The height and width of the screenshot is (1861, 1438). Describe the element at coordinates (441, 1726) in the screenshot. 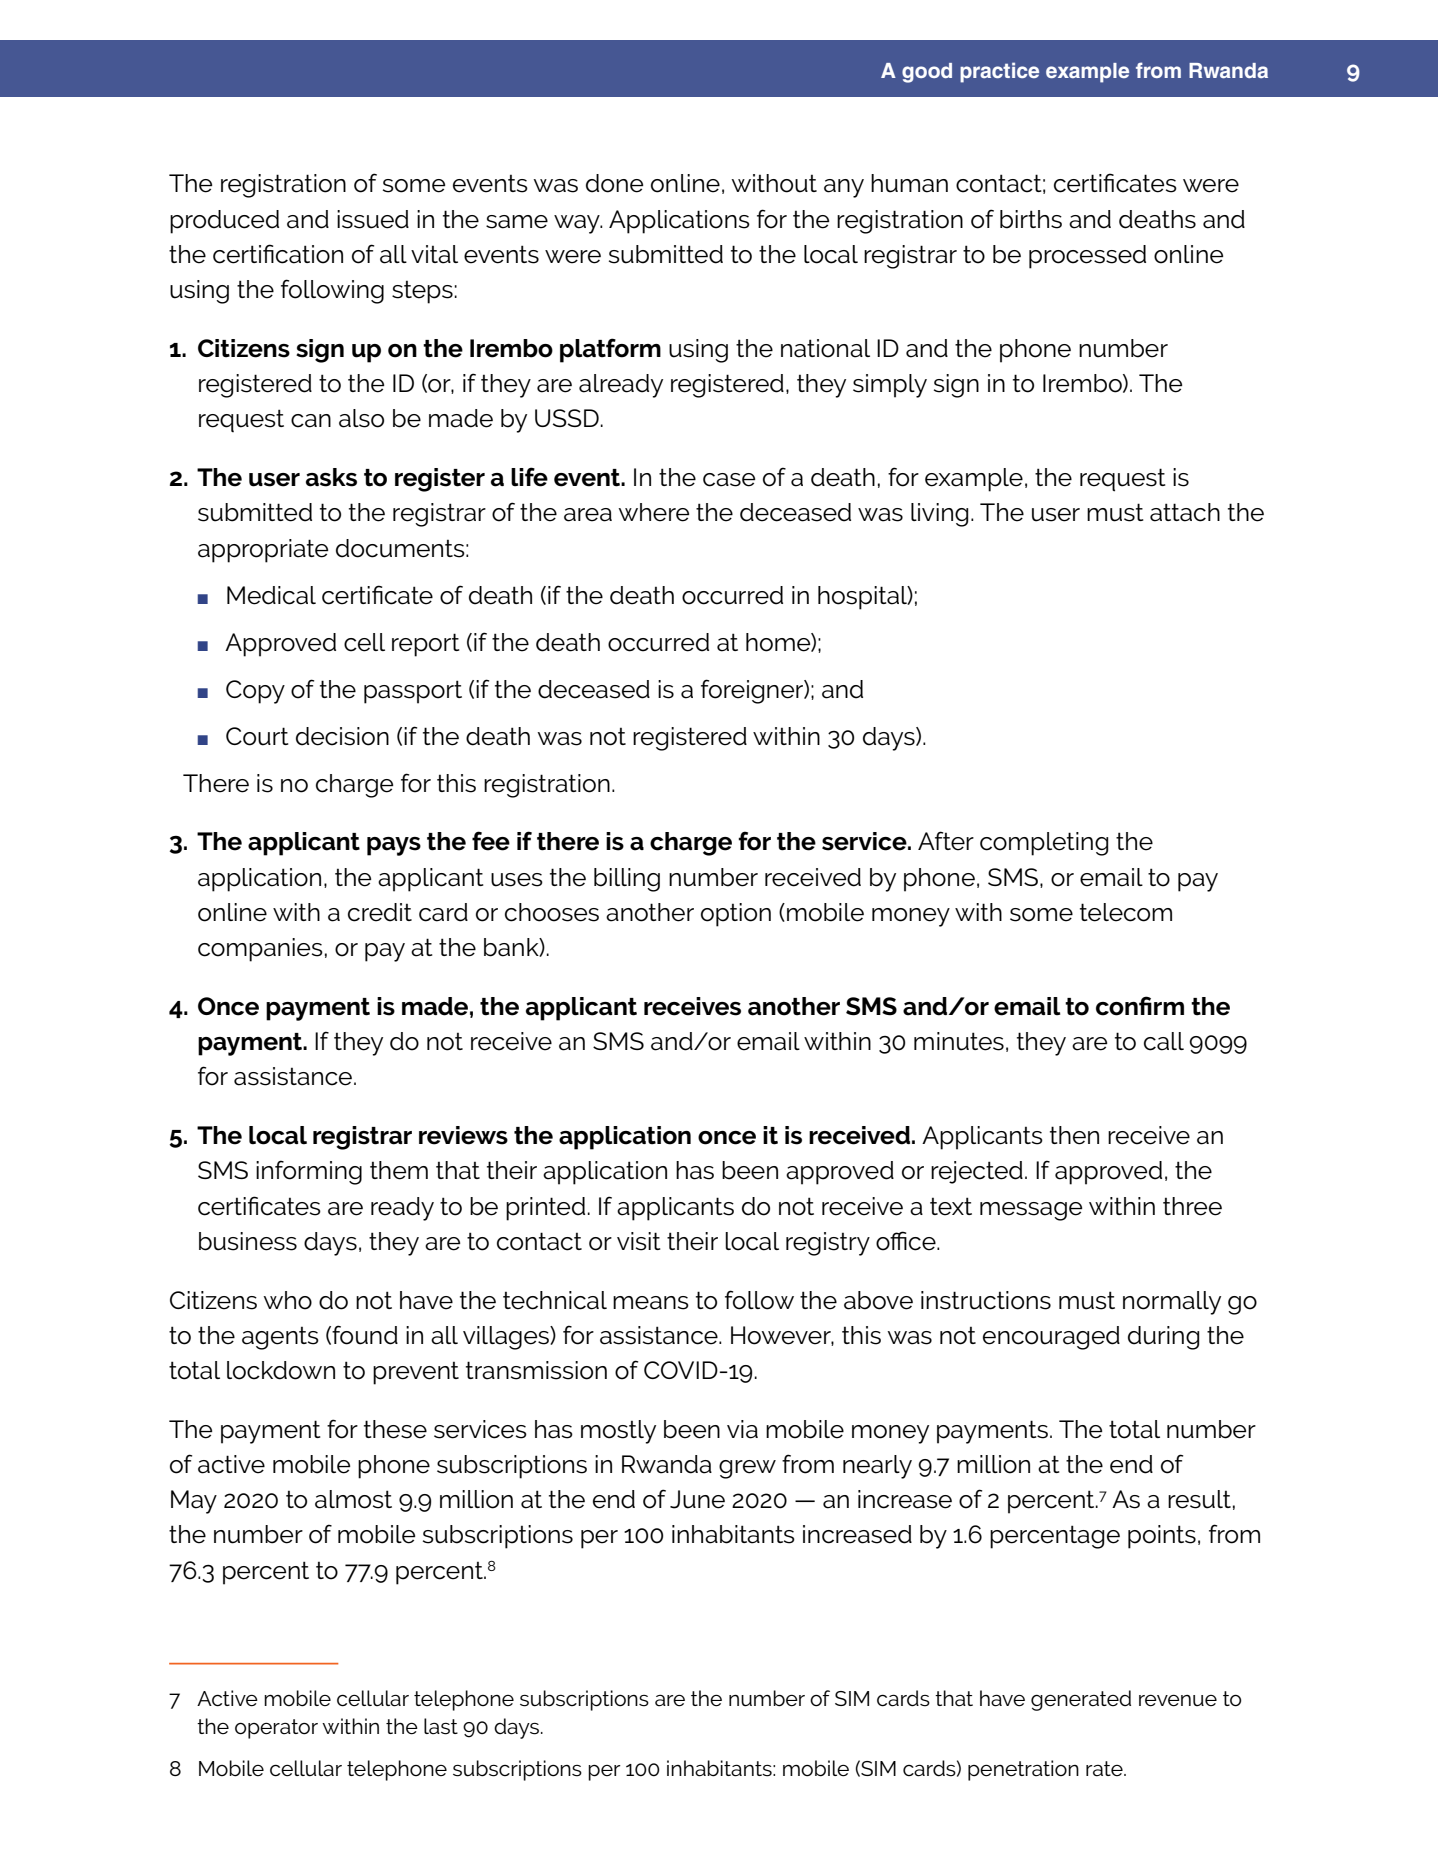

I see `last` at that location.
